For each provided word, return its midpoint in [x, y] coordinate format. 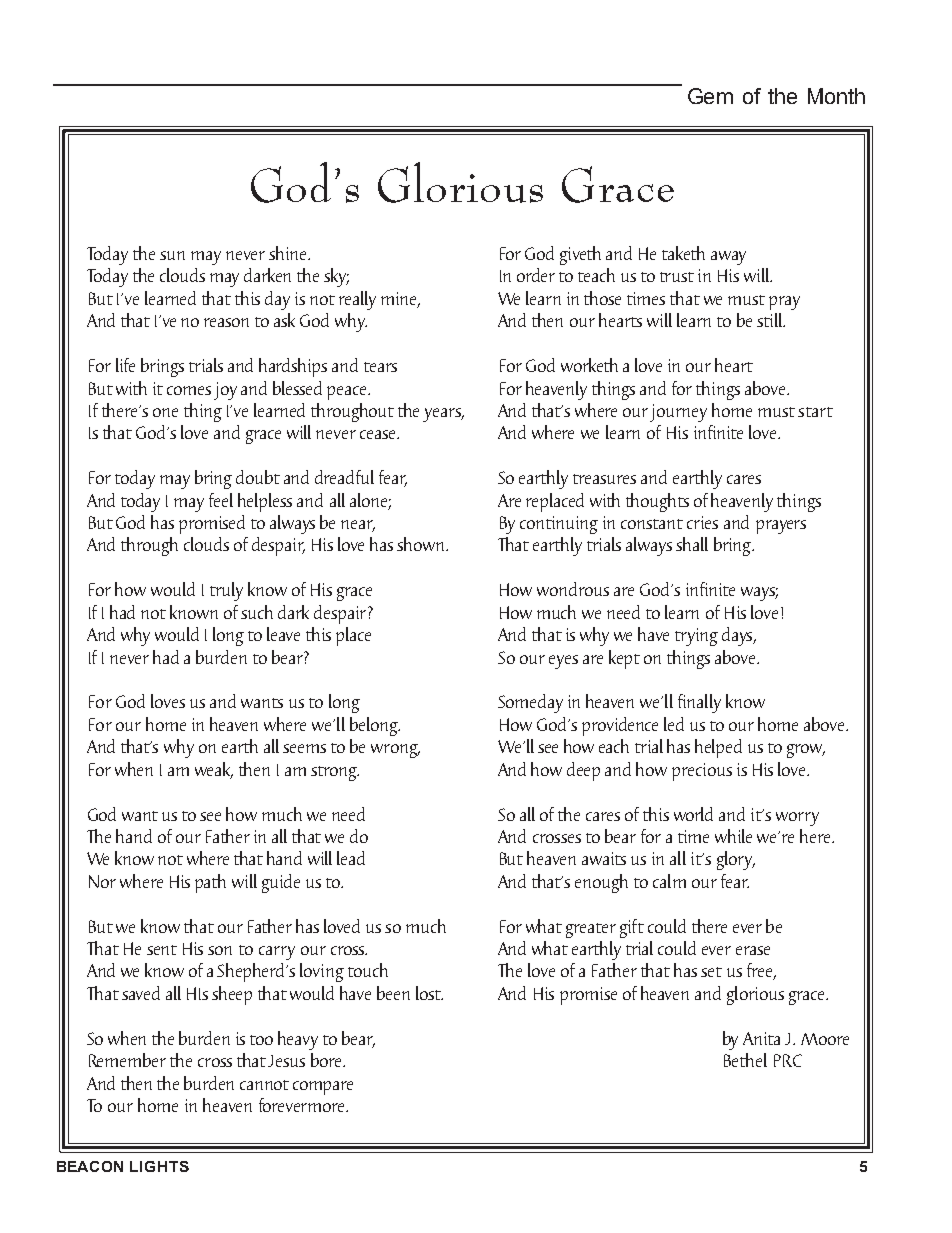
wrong [395, 751]
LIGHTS [159, 1166]
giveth [580, 255]
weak [214, 770]
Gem [710, 96]
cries [702, 522]
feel [221, 500]
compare [323, 1088]
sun [172, 255]
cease [379, 434]
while [733, 836]
